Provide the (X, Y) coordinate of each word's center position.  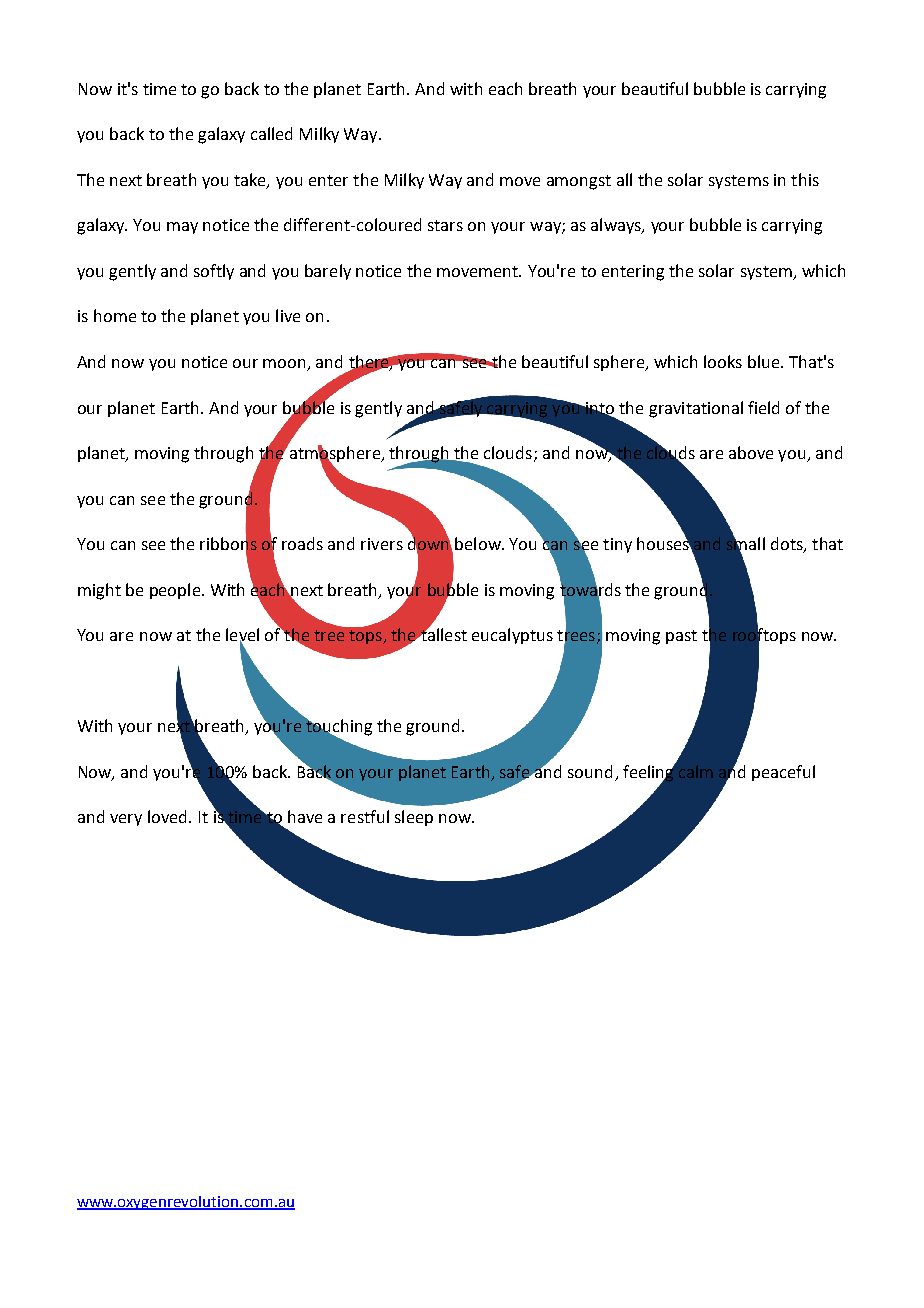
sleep (414, 818)
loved (167, 816)
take (251, 181)
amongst (579, 182)
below (479, 543)
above (751, 452)
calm (696, 771)
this (805, 179)
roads (302, 543)
